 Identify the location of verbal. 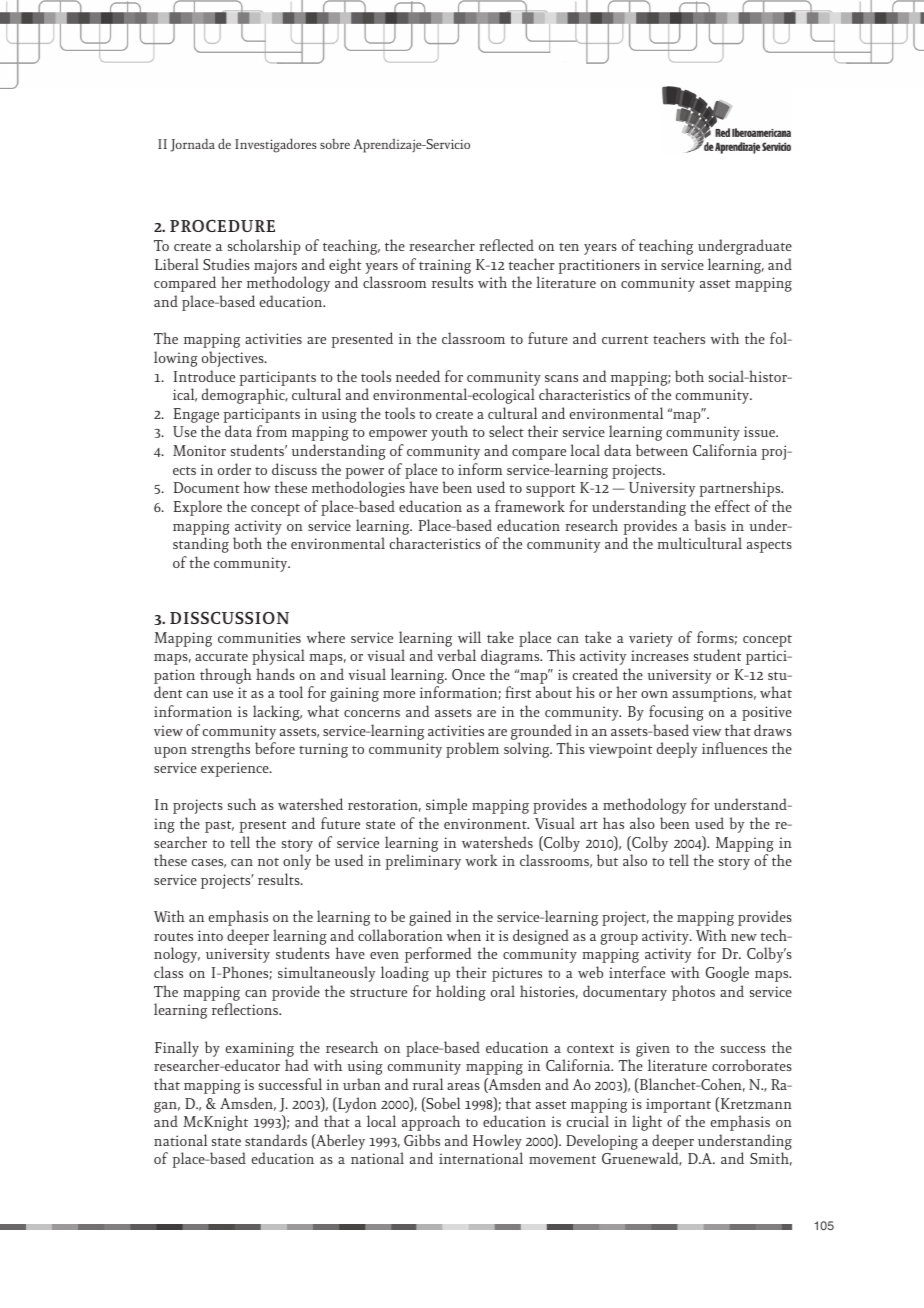
(456, 655).
